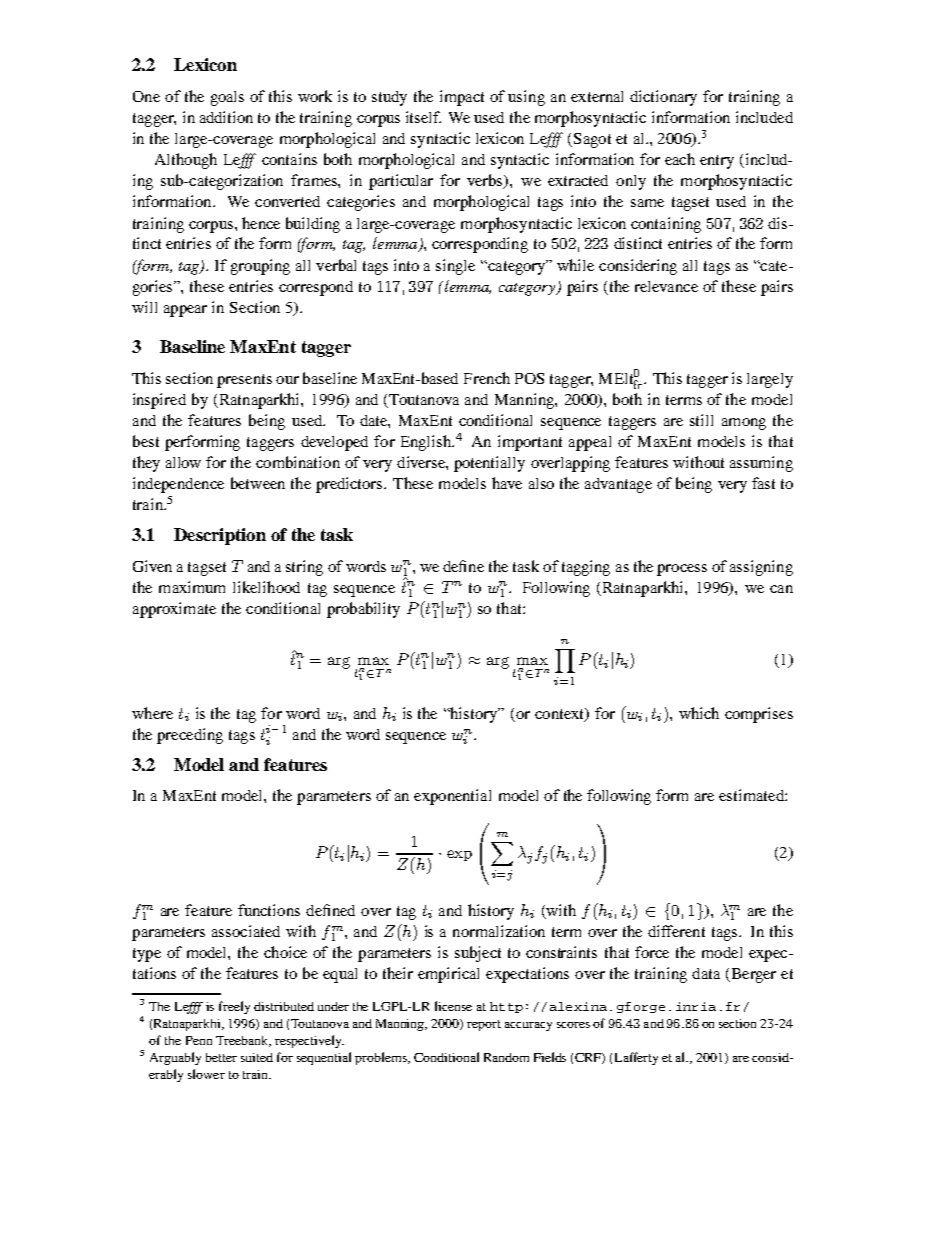 The image size is (952, 1233). I want to click on which, so click(699, 713).
